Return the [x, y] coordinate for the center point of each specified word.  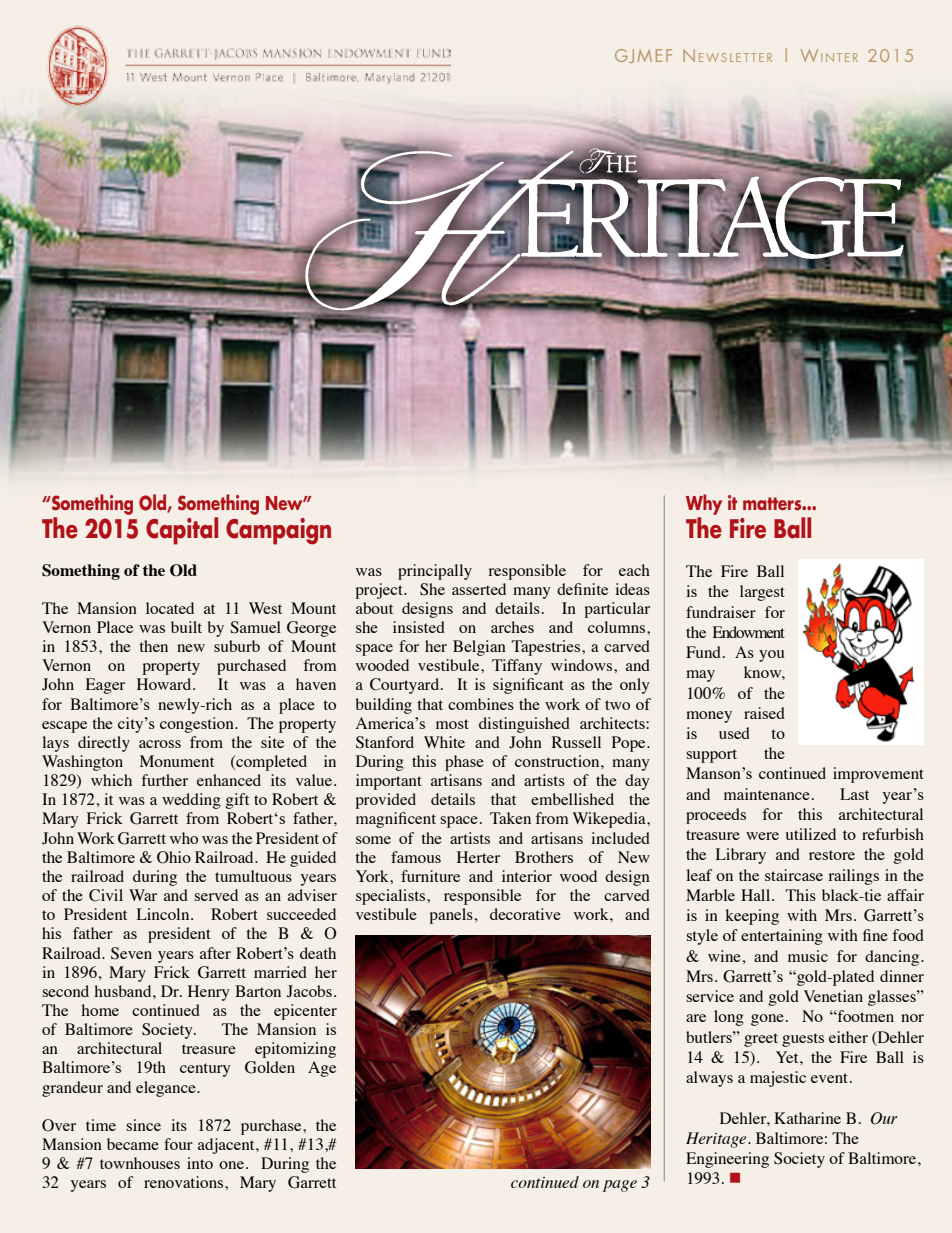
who [184, 838]
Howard [165, 684]
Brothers [544, 857]
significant [528, 686]
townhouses [140, 1163]
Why [704, 504]
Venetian [833, 996]
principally [435, 572]
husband [124, 991]
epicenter [305, 1012]
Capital [182, 531]
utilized [811, 834]
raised [764, 713]
